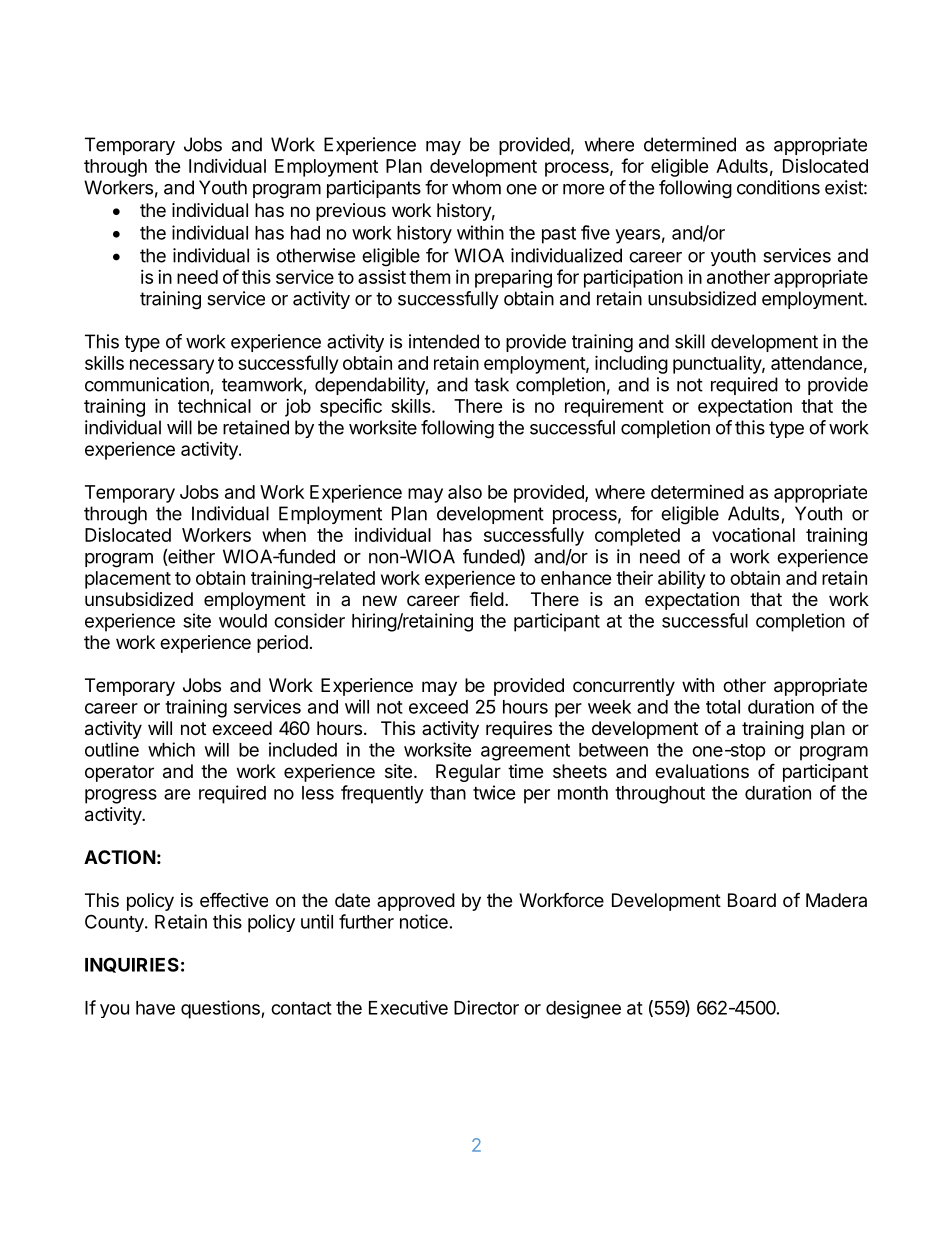 This image has height=1233, width=952. Describe the element at coordinates (214, 405) in the image. I see `technical` at that location.
